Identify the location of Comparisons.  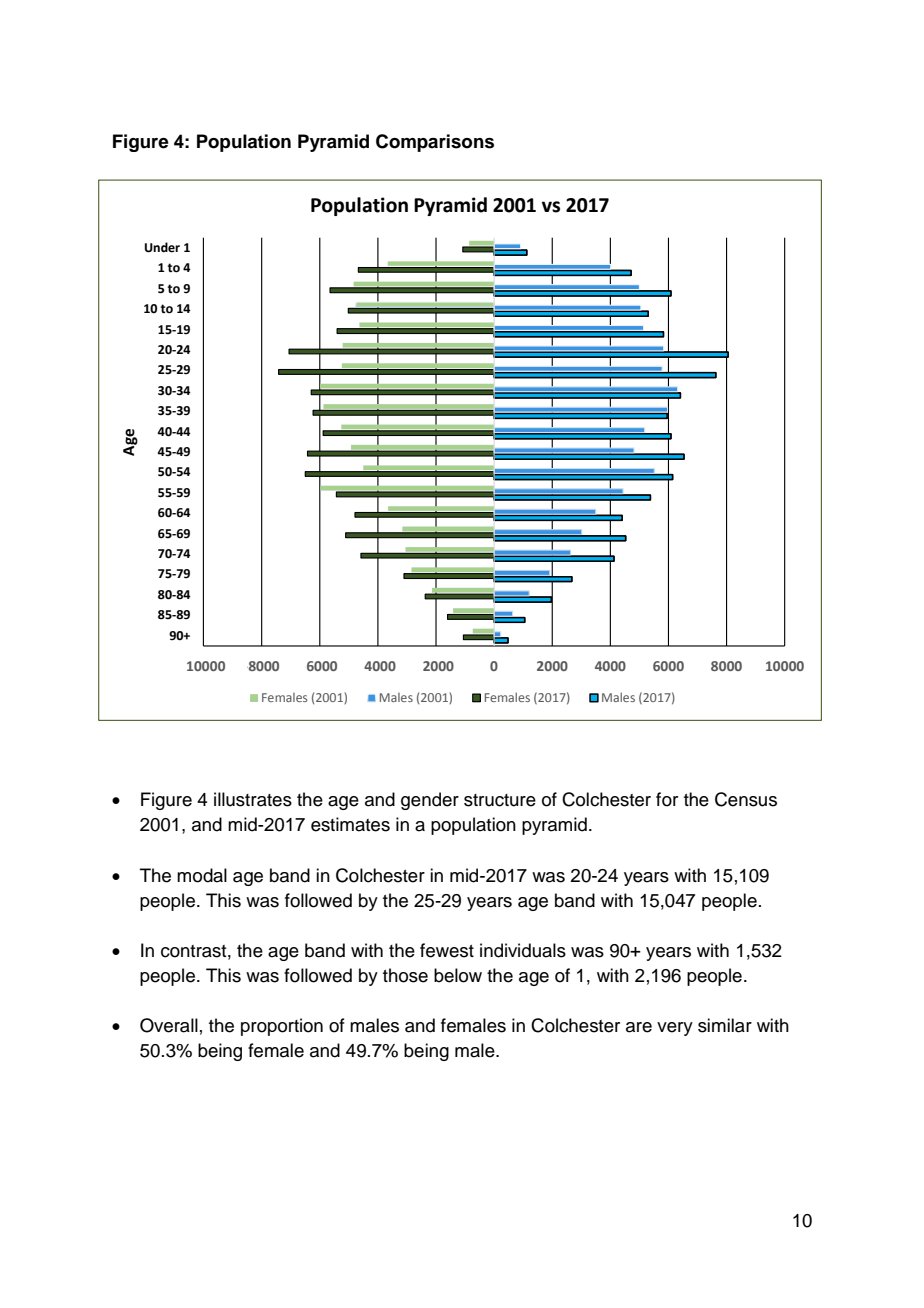
(435, 143).
